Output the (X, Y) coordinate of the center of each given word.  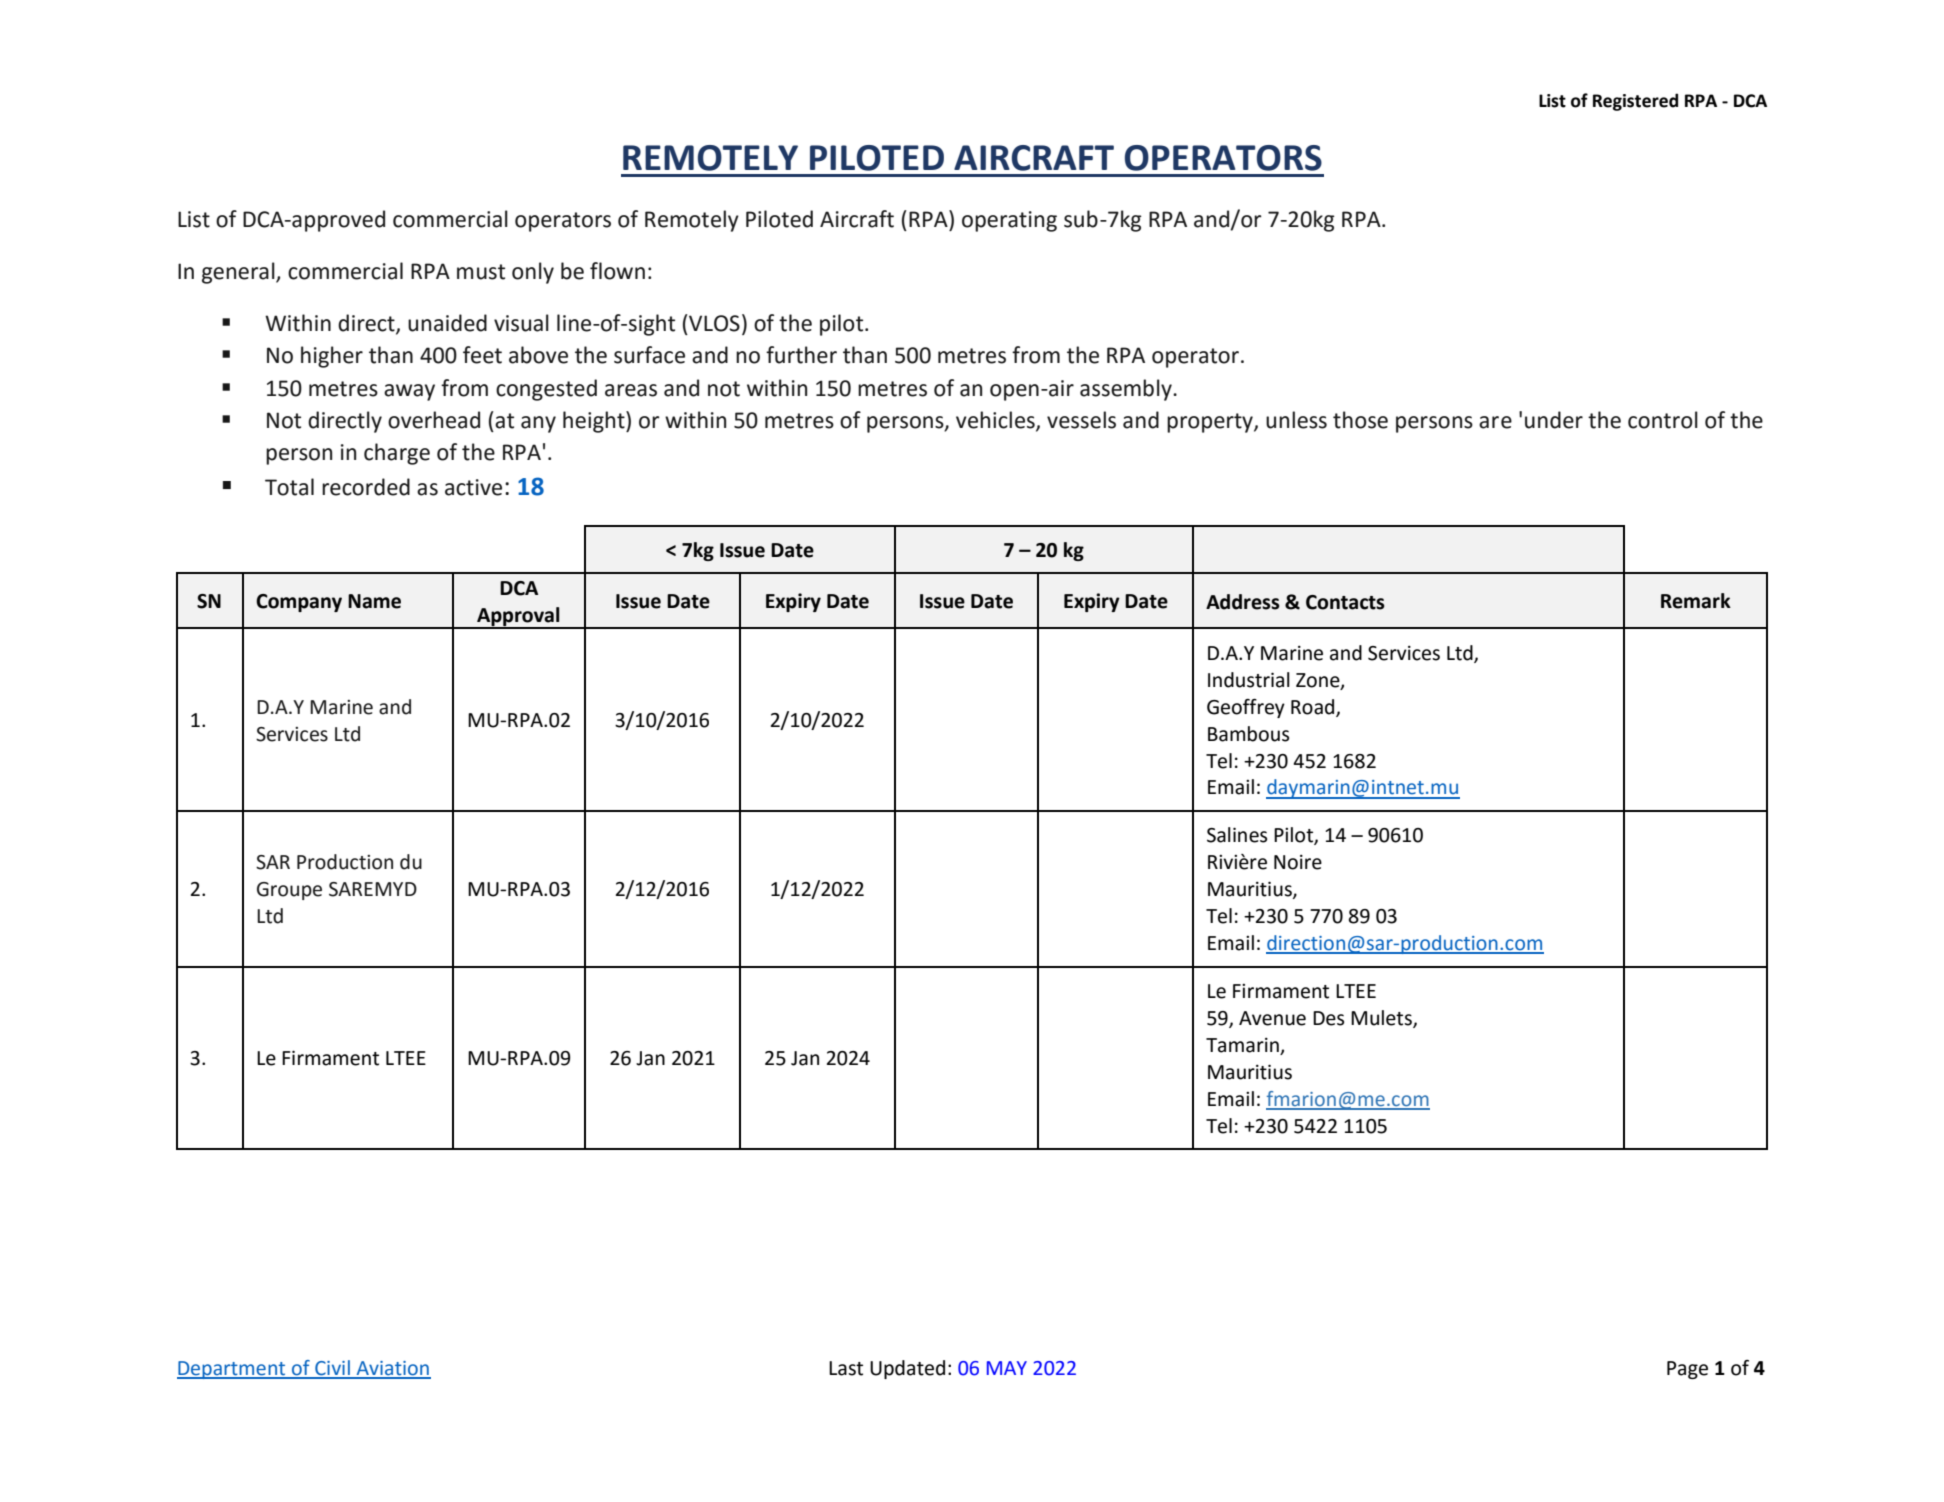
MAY (1007, 1368)
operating (1009, 221)
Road (1314, 707)
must (481, 272)
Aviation (392, 1369)
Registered (1635, 102)
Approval (518, 617)
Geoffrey (1246, 708)
